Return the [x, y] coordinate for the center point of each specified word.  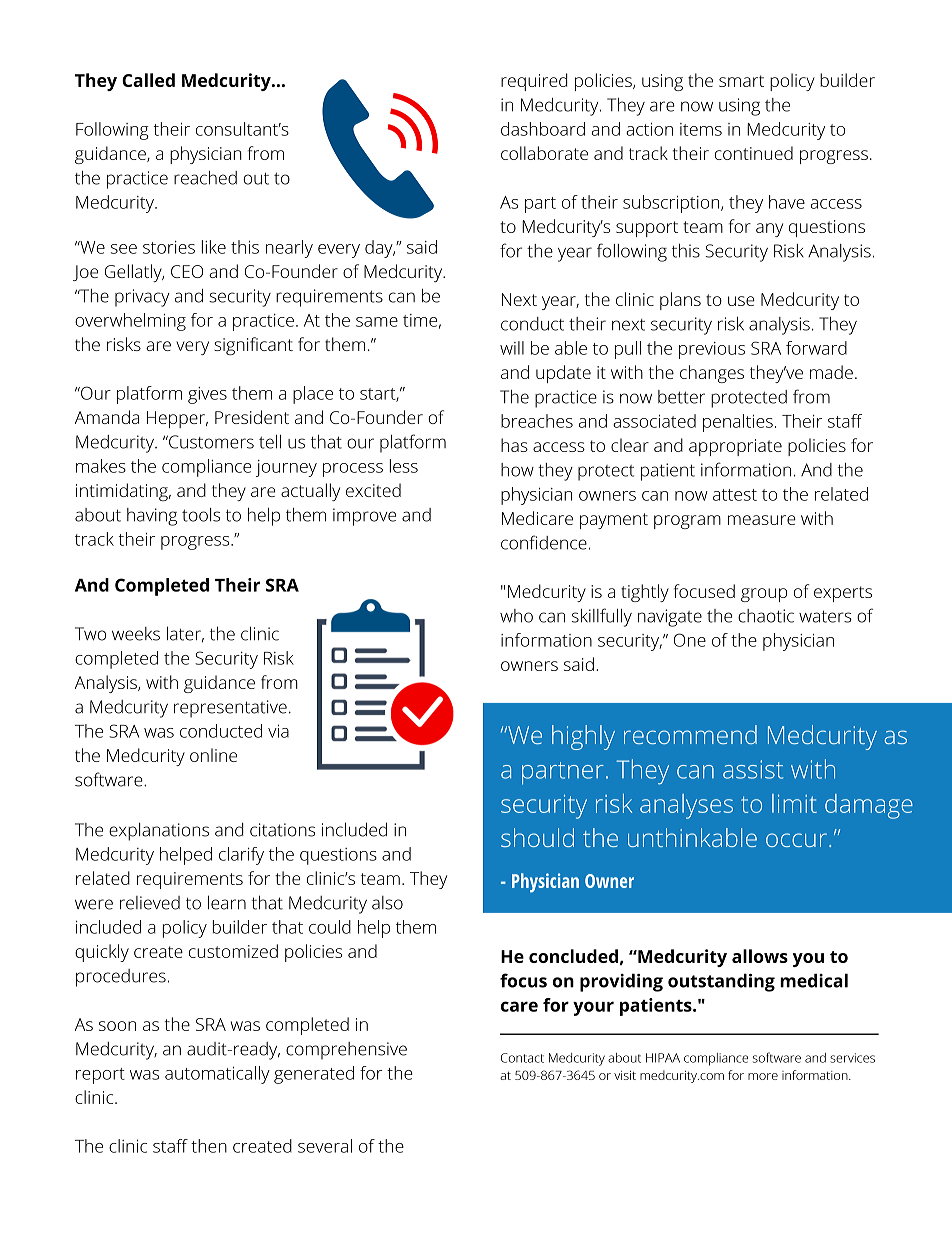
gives [207, 395]
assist [753, 769]
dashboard [543, 129]
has [514, 445]
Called [148, 80]
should [537, 837]
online [213, 755]
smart [741, 81]
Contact [522, 1058]
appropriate [735, 447]
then [209, 1146]
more [763, 1076]
